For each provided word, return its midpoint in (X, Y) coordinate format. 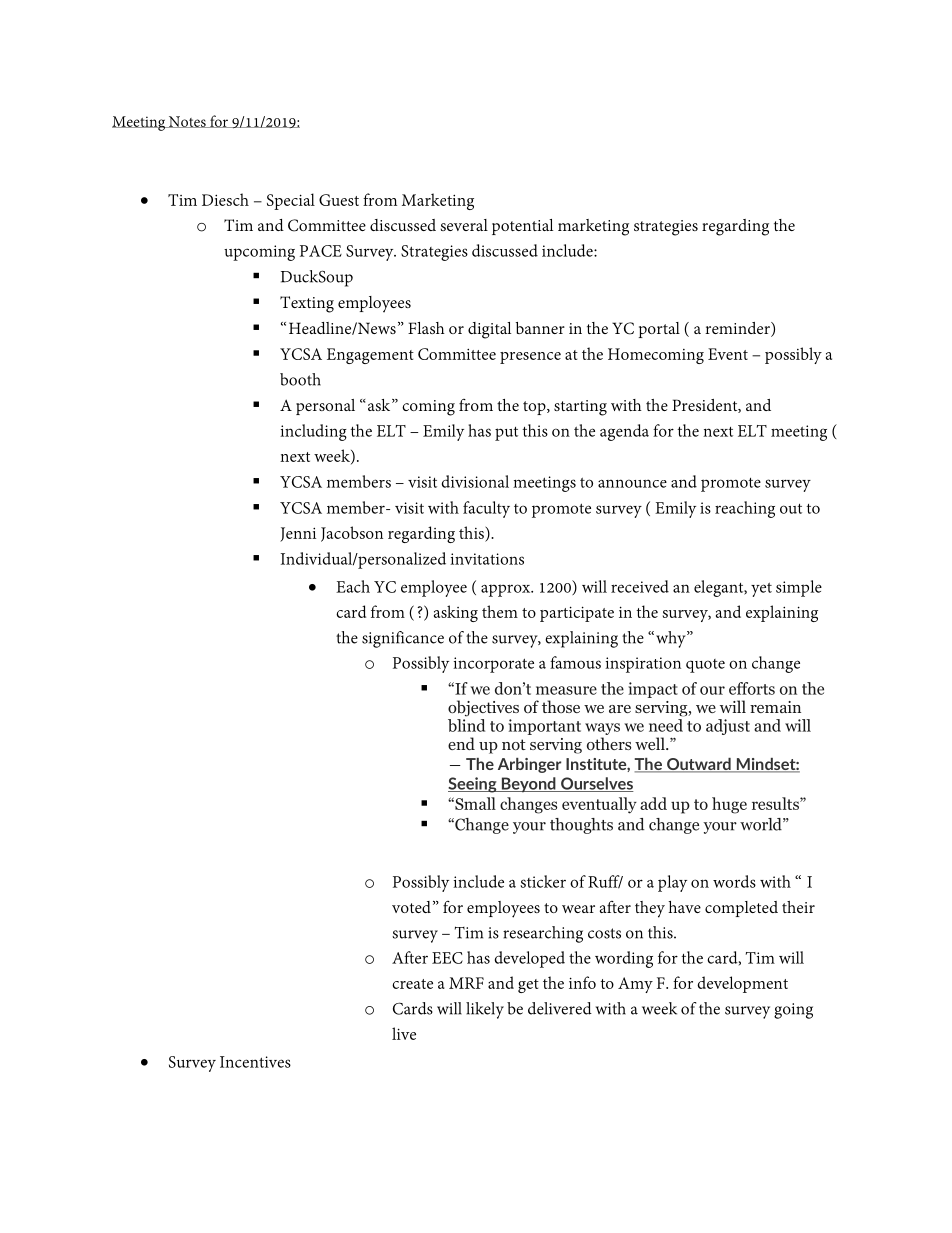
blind (466, 725)
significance (403, 639)
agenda (624, 432)
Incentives (255, 1062)
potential (522, 227)
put (506, 434)
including (313, 432)
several (464, 225)
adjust (728, 727)
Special (291, 201)
